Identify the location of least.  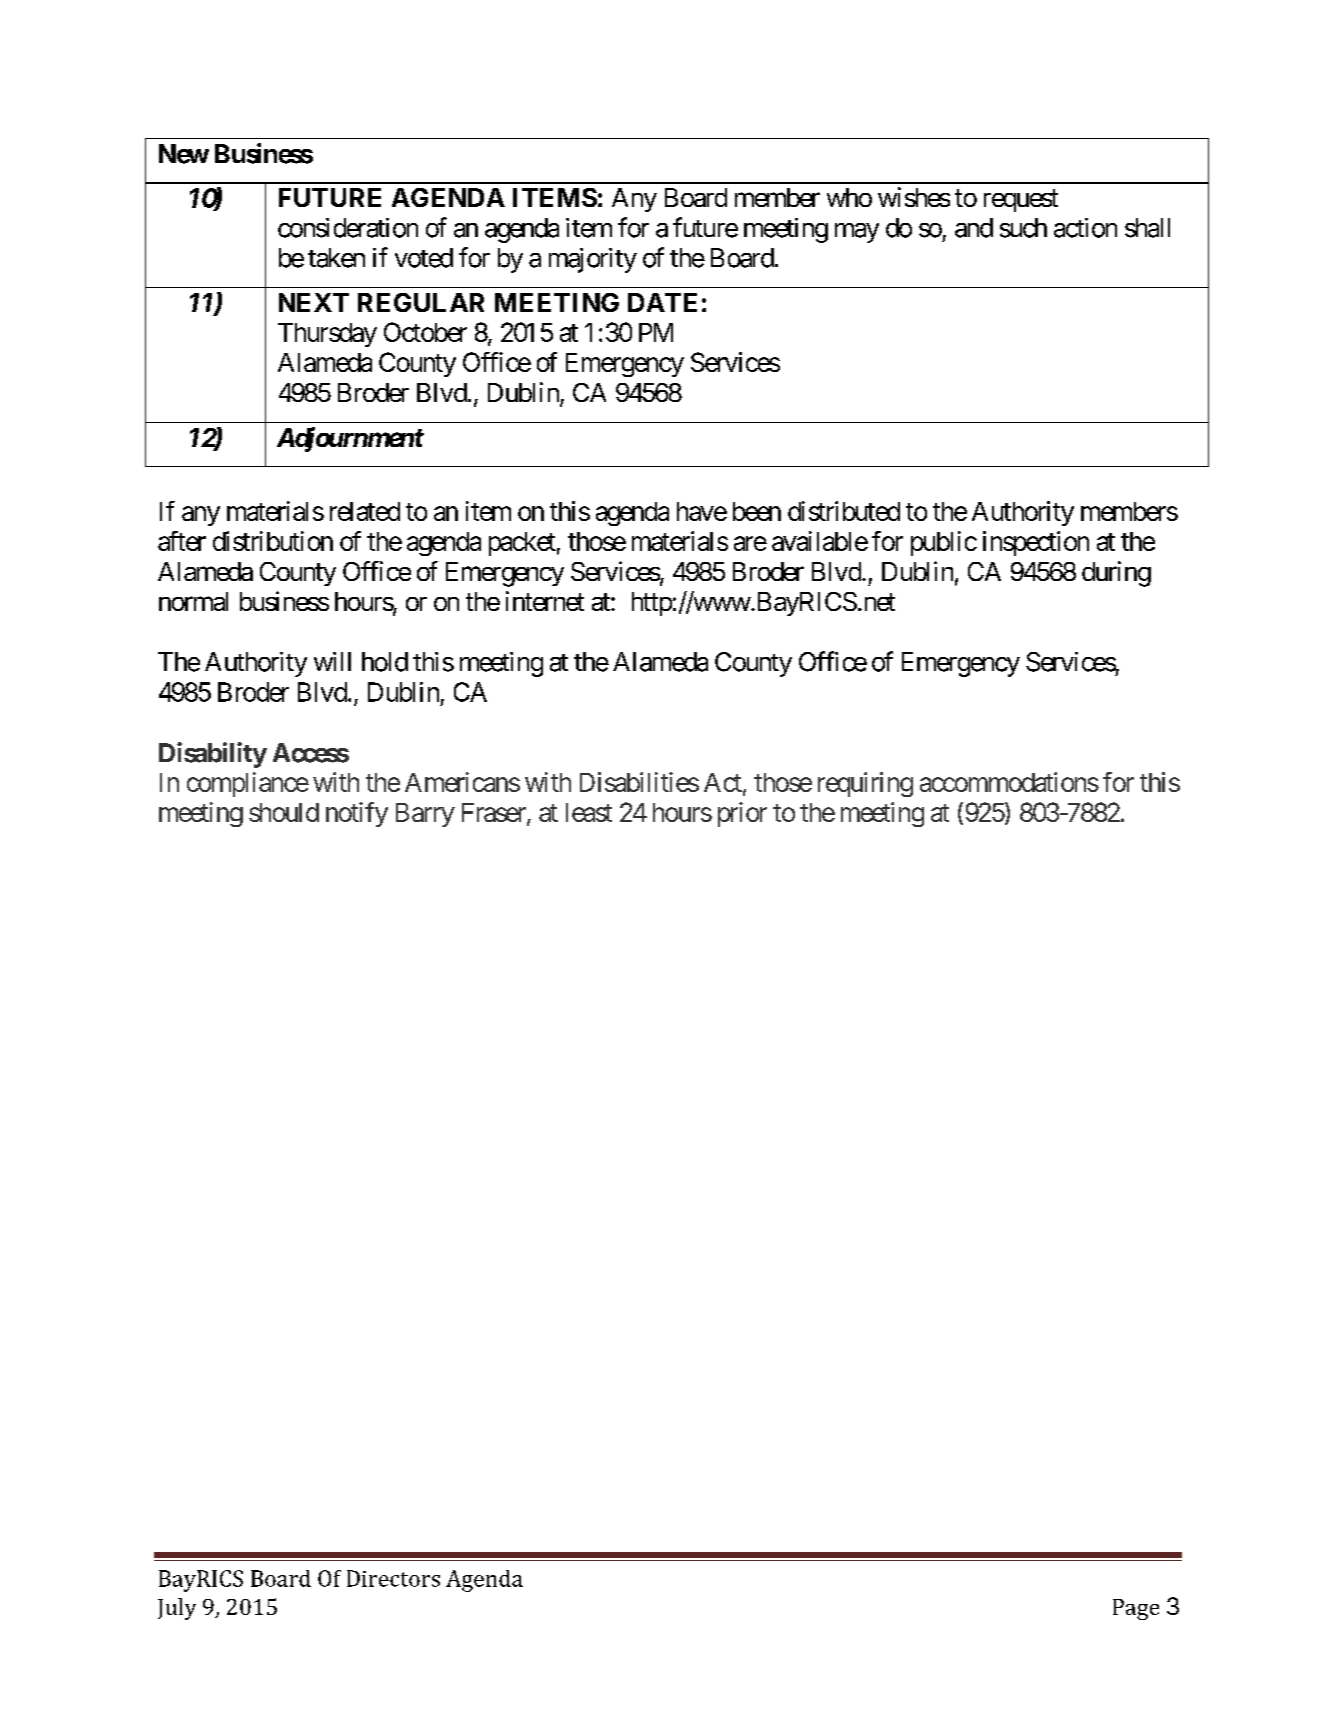
(589, 812).
